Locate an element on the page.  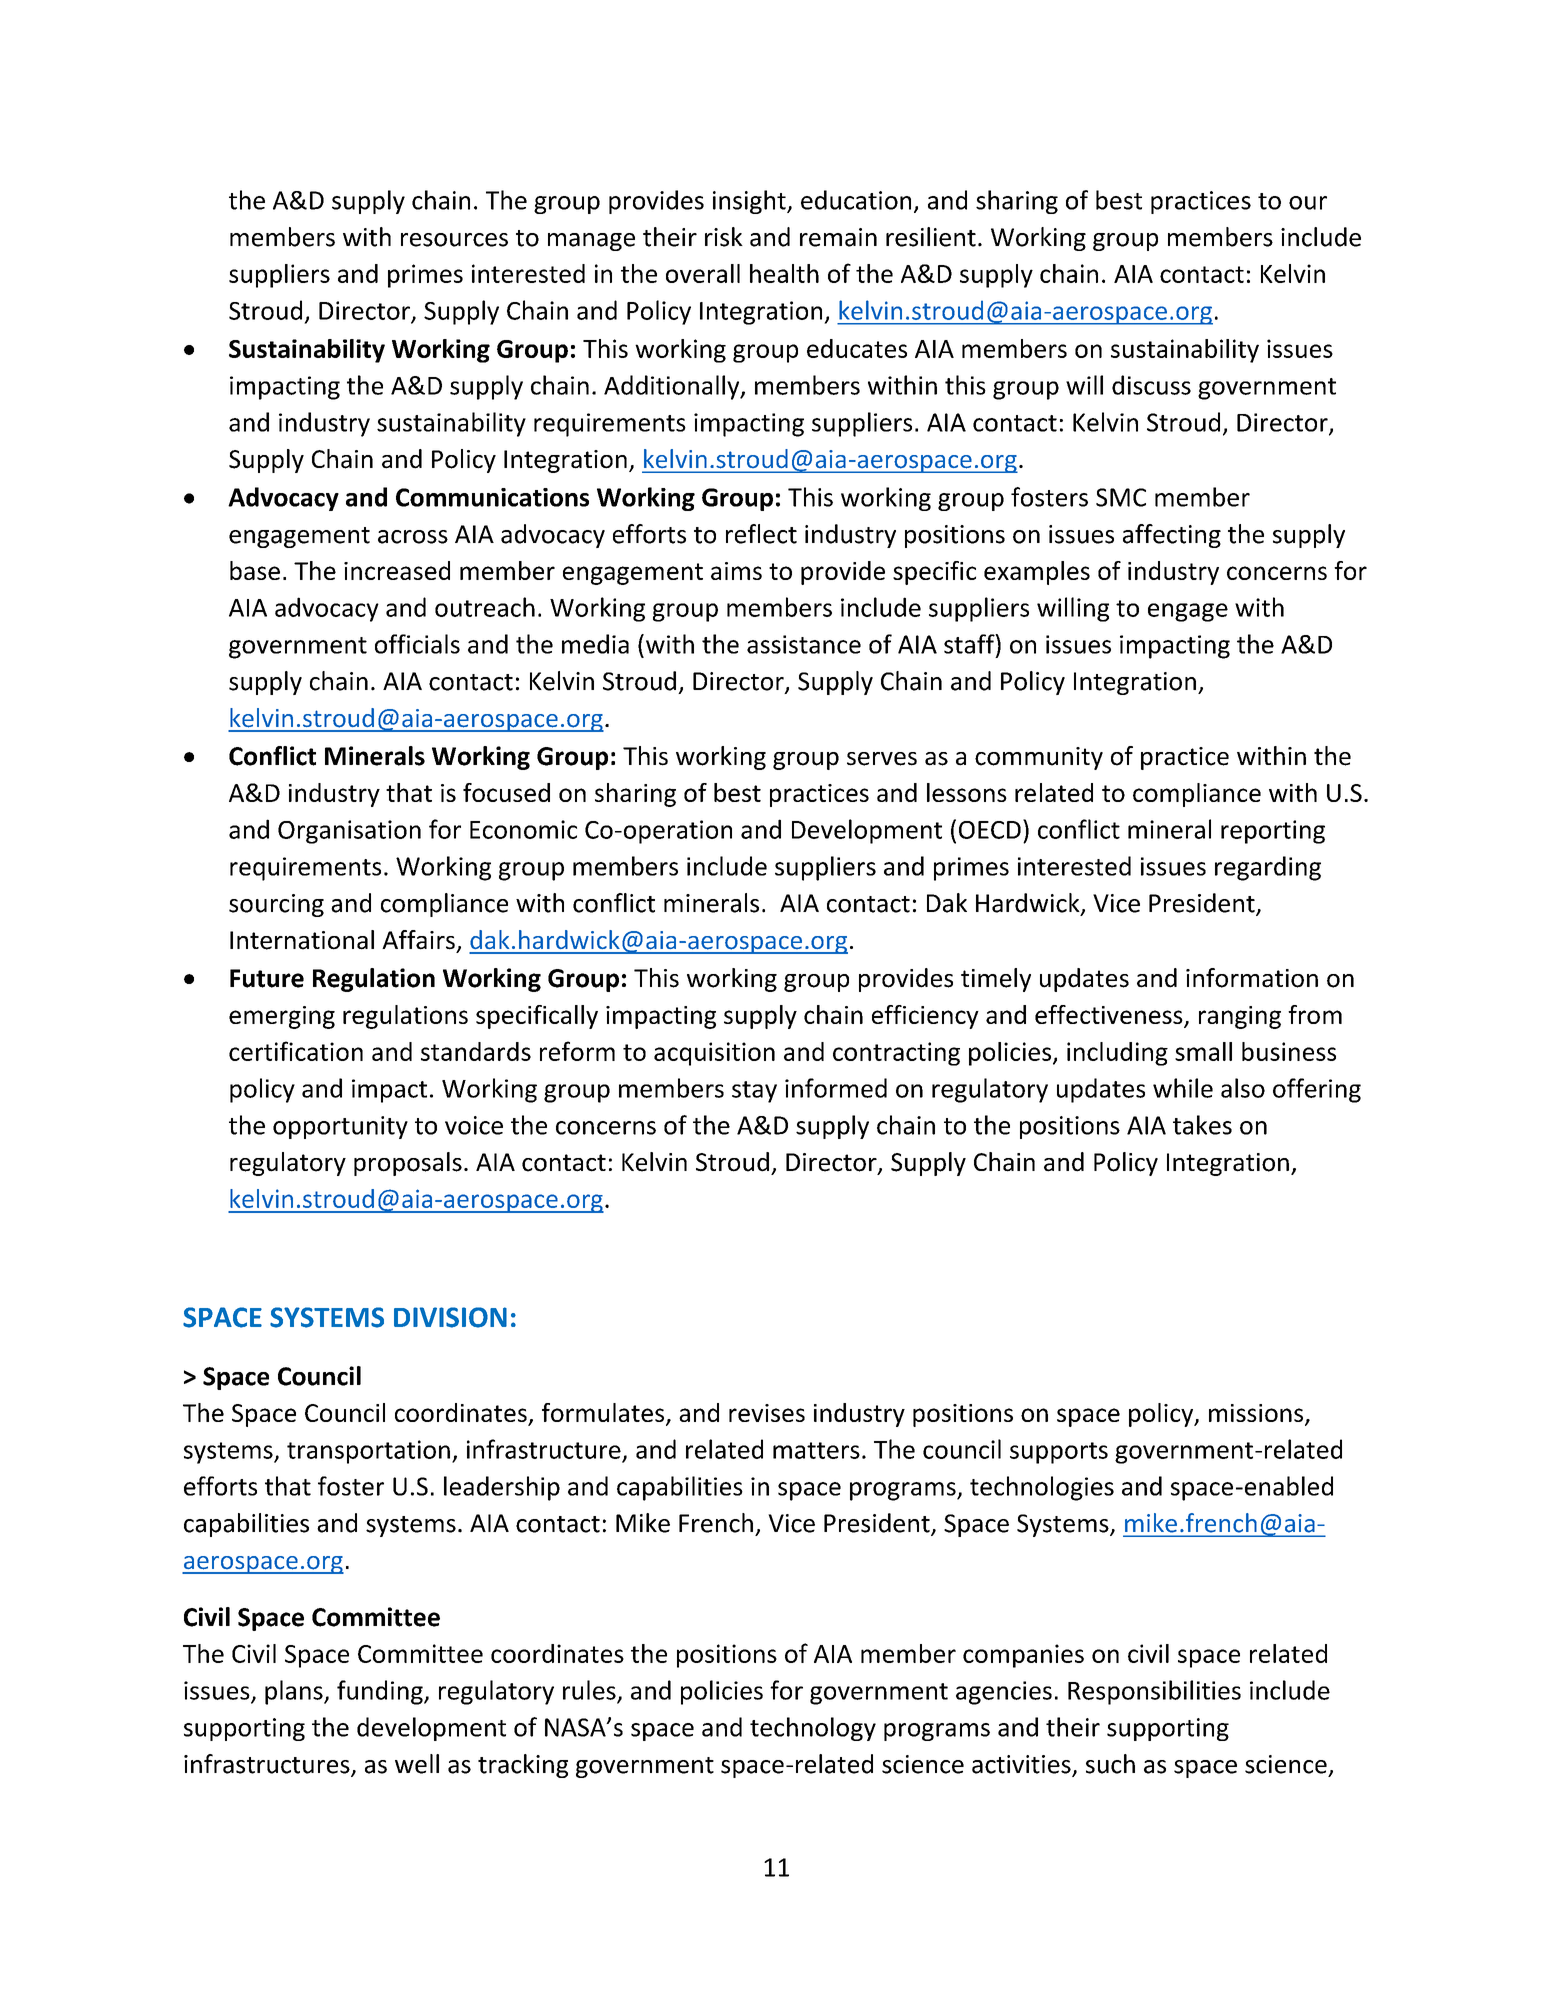
opportunity is located at coordinates (340, 1127).
